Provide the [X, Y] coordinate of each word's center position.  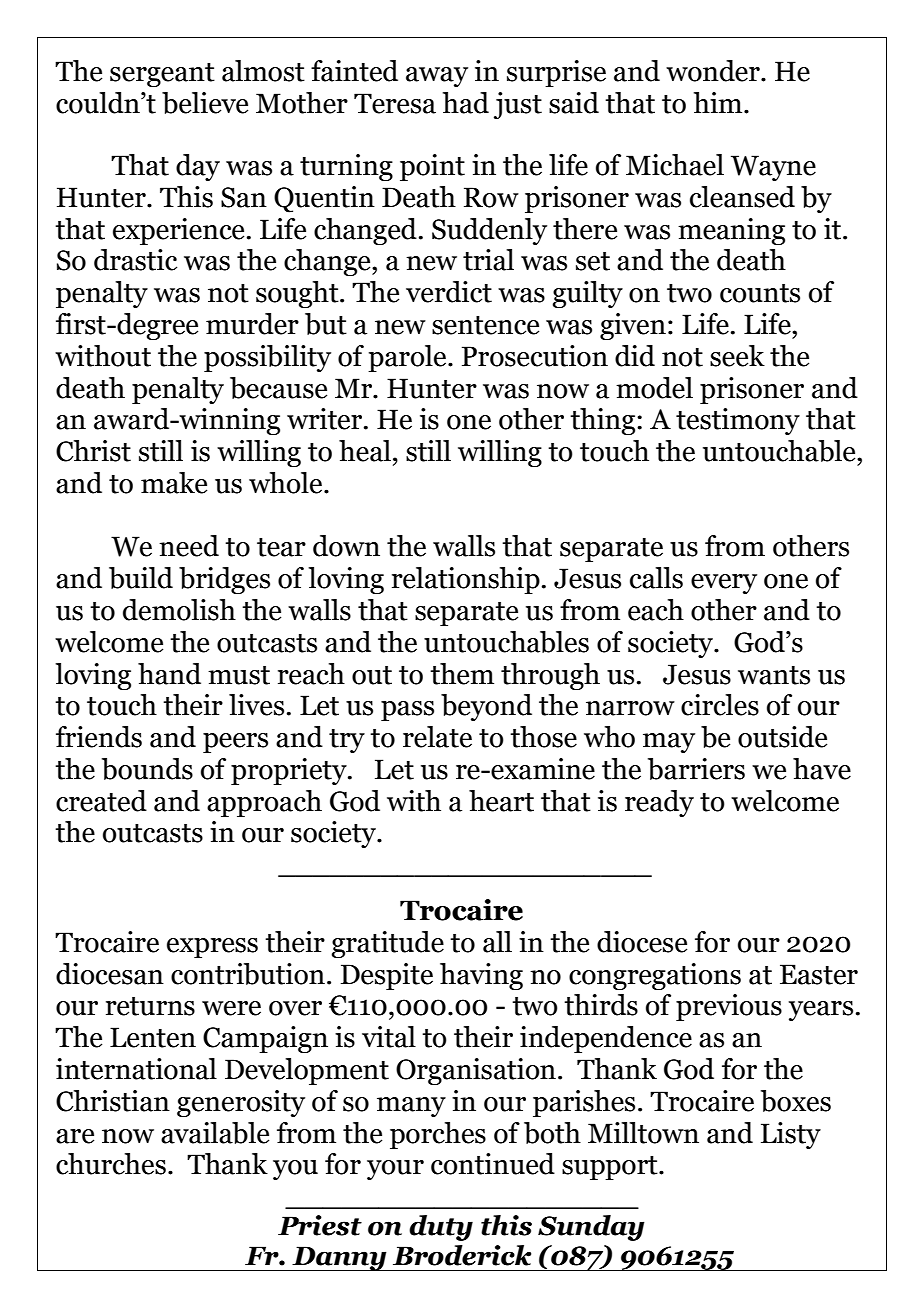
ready [659, 803]
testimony [738, 421]
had [466, 103]
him [719, 102]
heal [365, 451]
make [174, 483]
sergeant [162, 75]
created [101, 801]
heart [501, 801]
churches [111, 1164]
